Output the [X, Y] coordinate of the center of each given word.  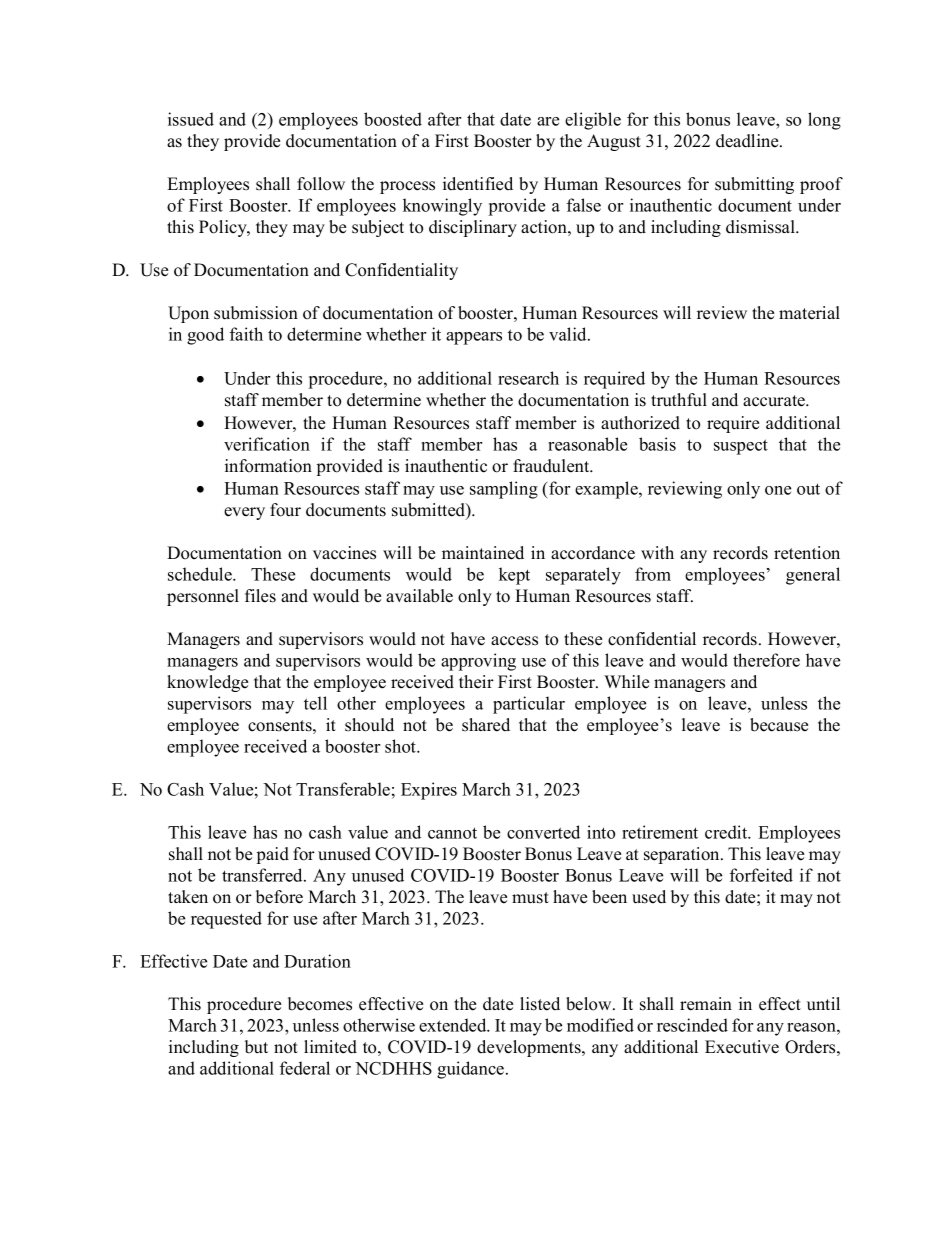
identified [478, 184]
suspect [741, 447]
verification [267, 444]
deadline [748, 141]
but [256, 1047]
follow [321, 184]
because [779, 725]
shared [486, 725]
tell [315, 703]
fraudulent [552, 466]
